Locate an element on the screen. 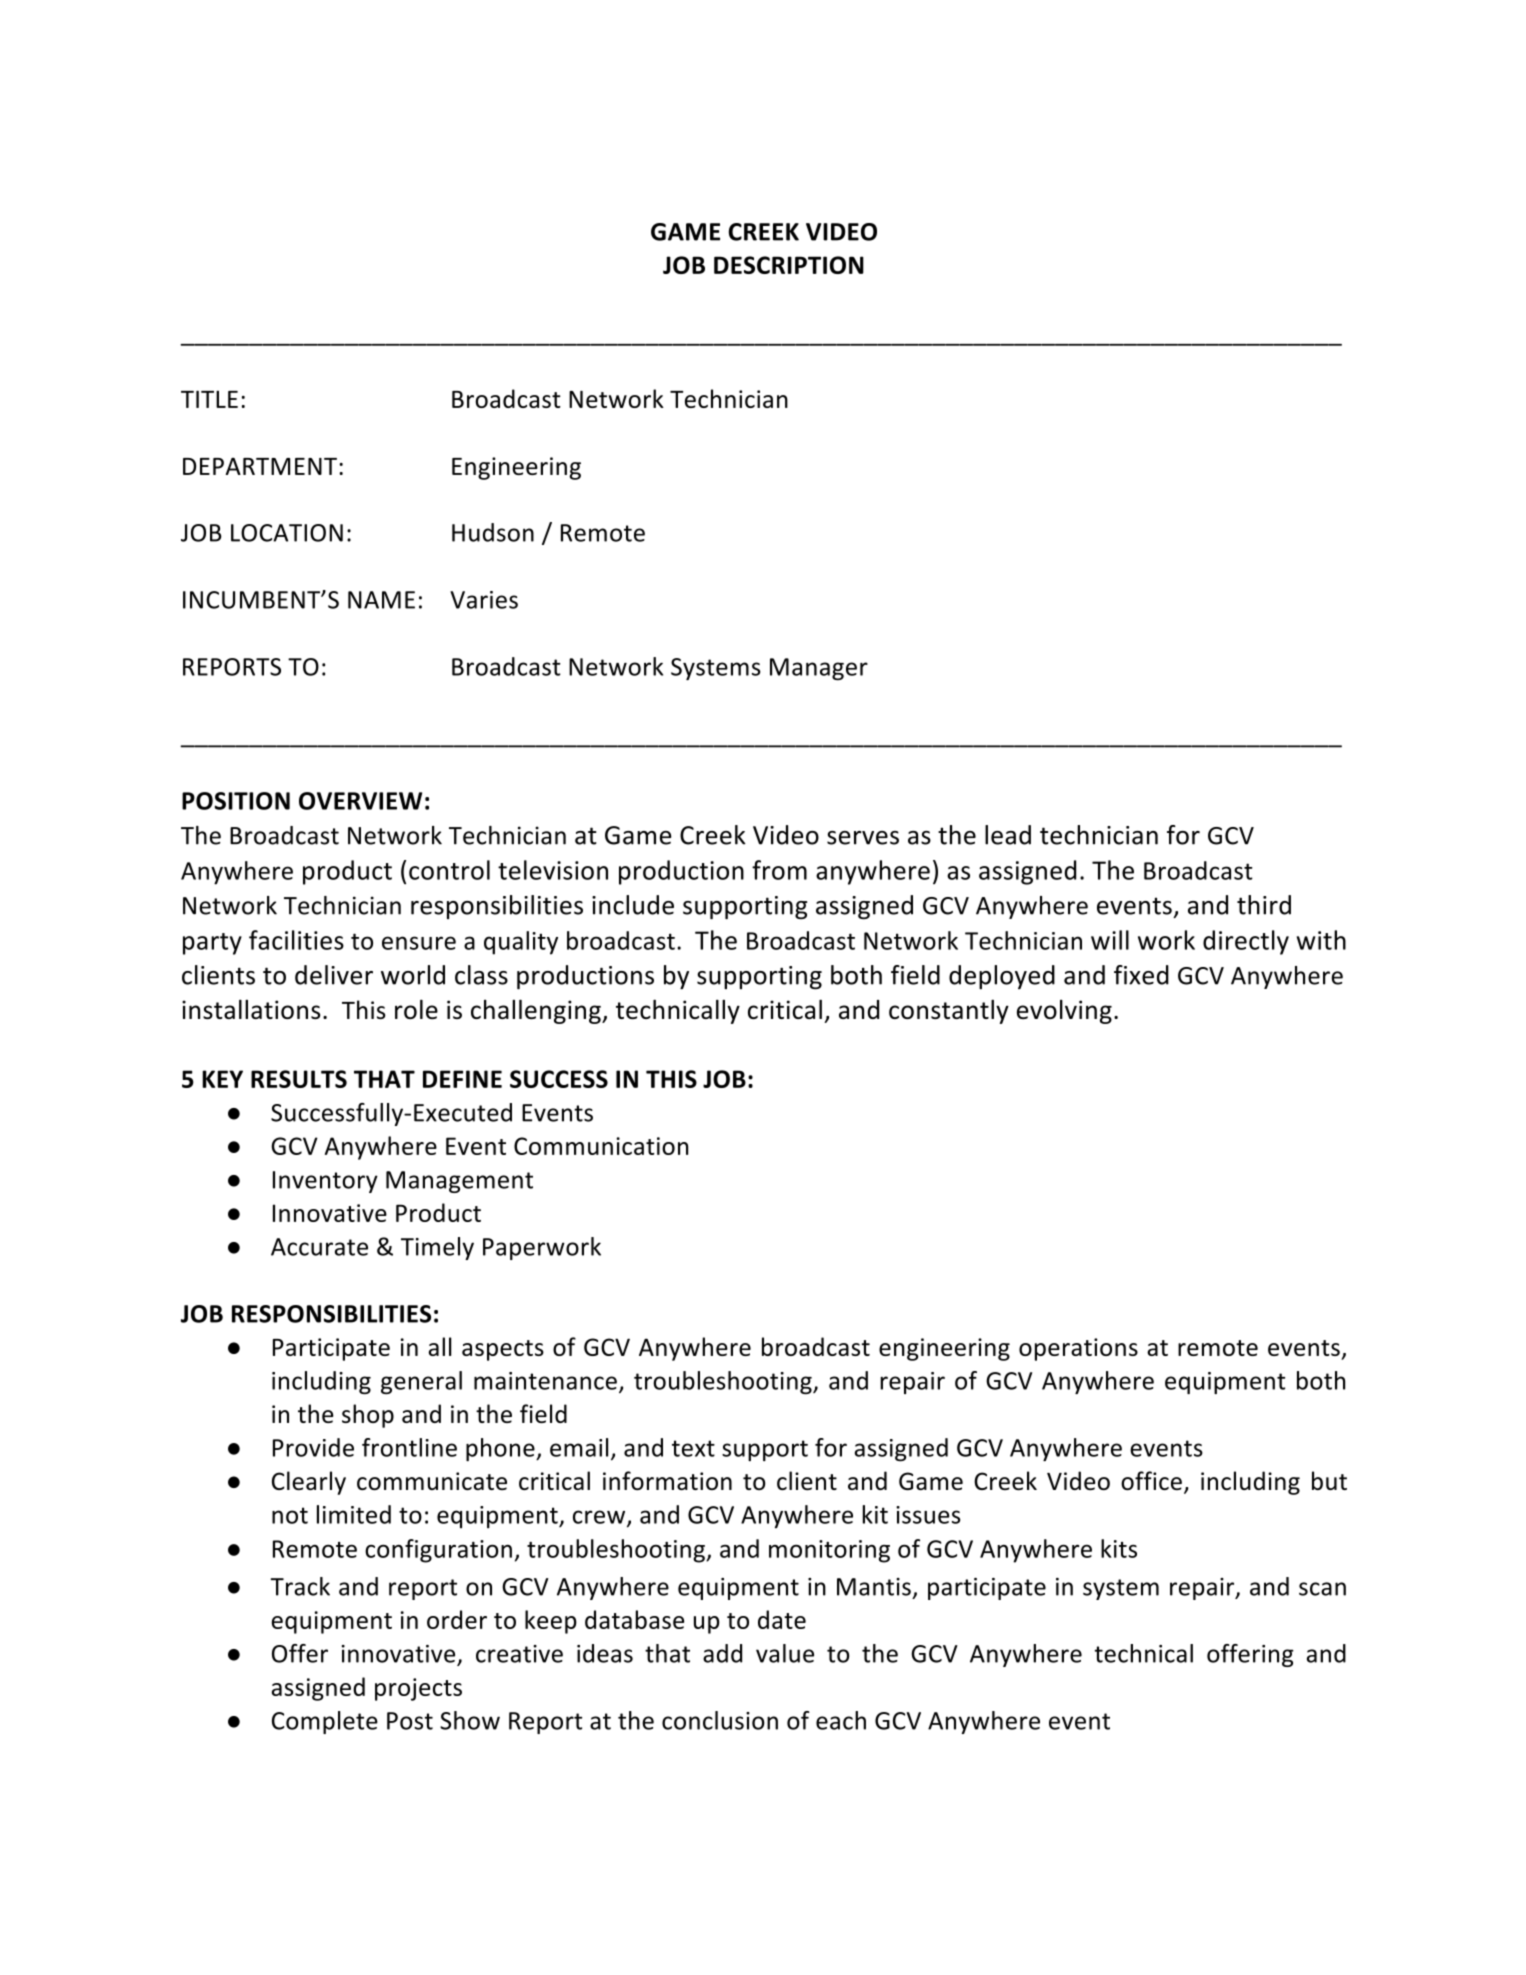 The width and height of the screenshot is (1526, 1975). DESCRIPTION is located at coordinates (789, 265).
